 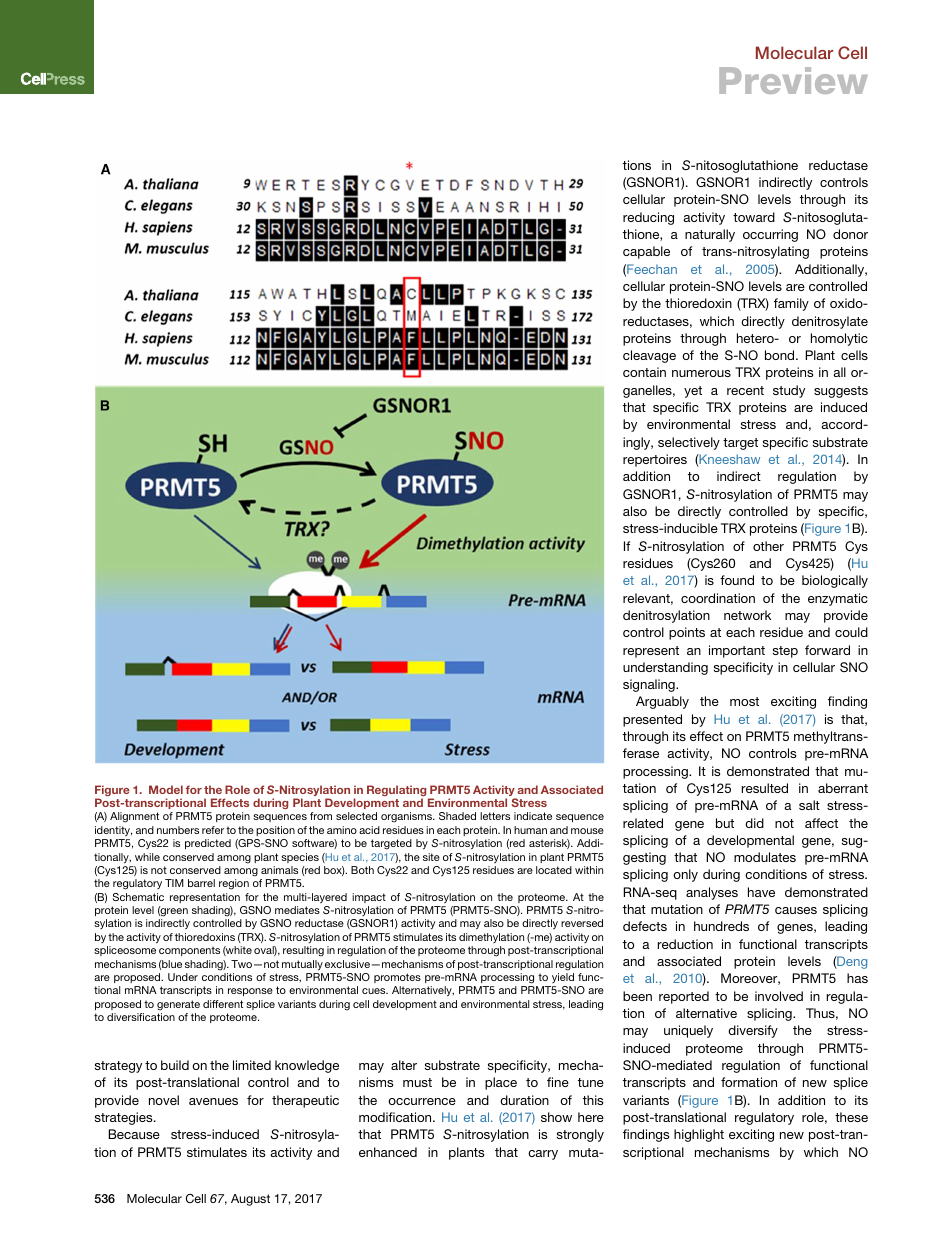 I want to click on reducing, so click(x=648, y=218).
